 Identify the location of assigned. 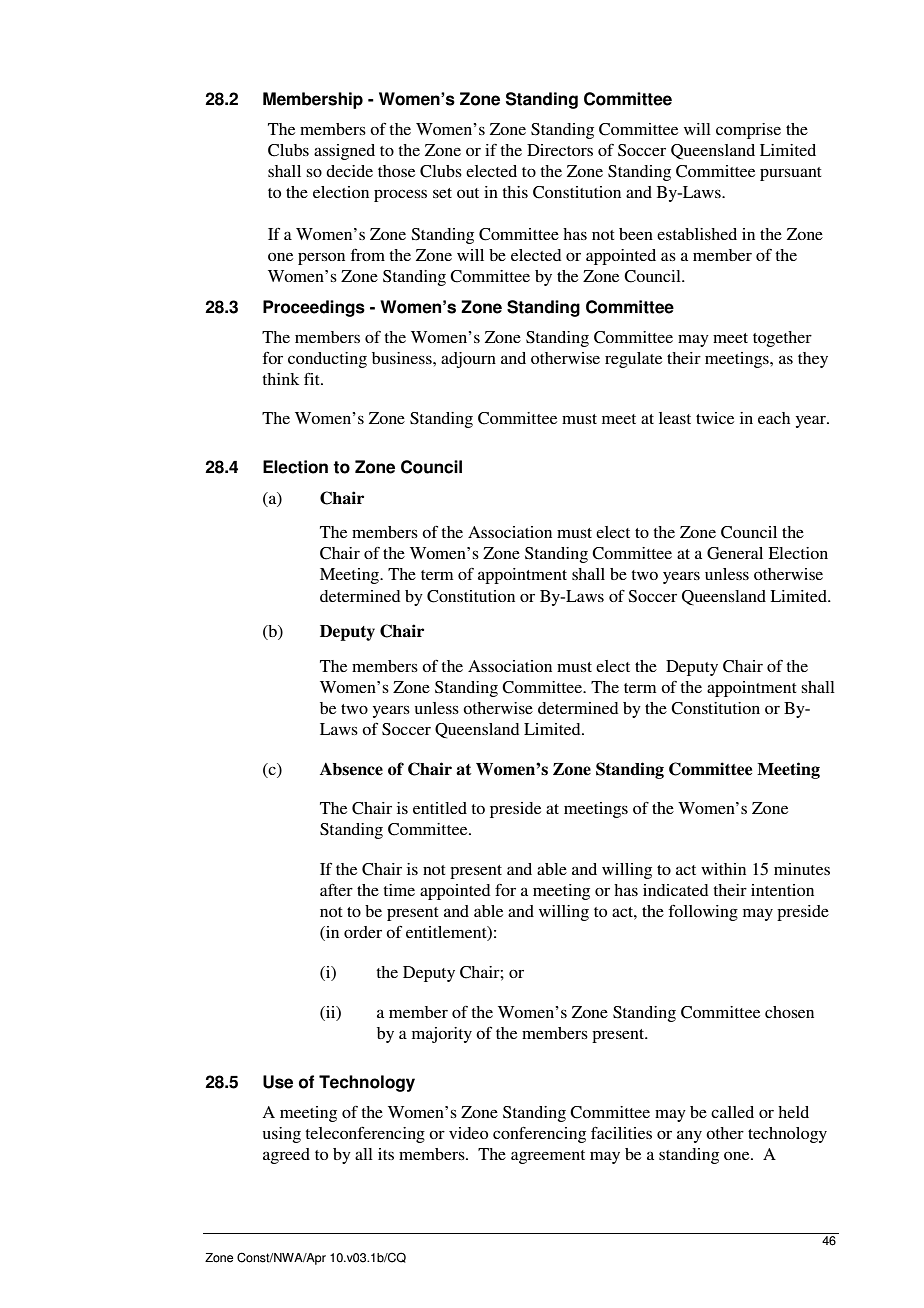
(344, 152).
